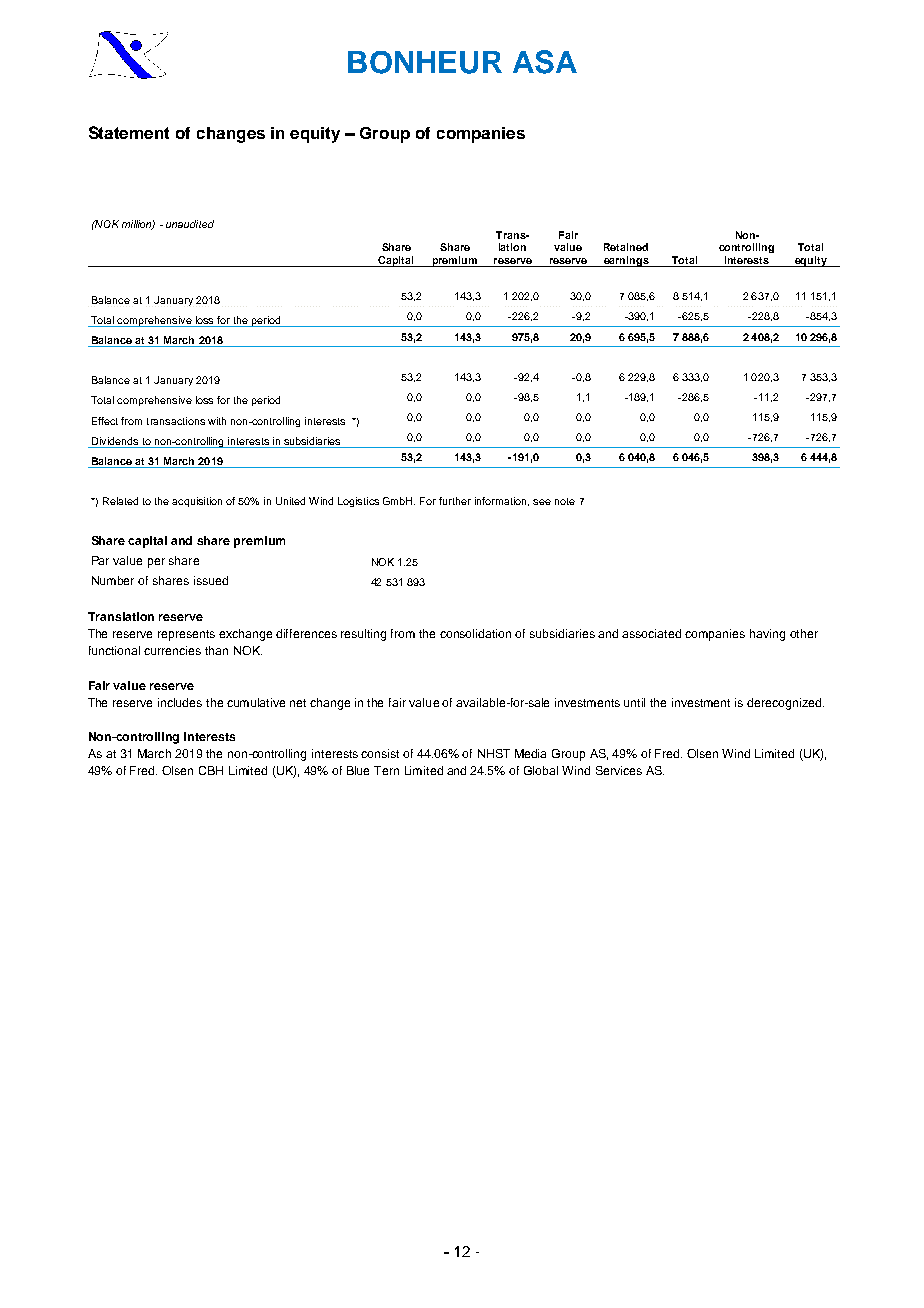 Image resolution: width=924 pixels, height=1308 pixels. Describe the element at coordinates (217, 421) in the screenshot. I see `with` at that location.
